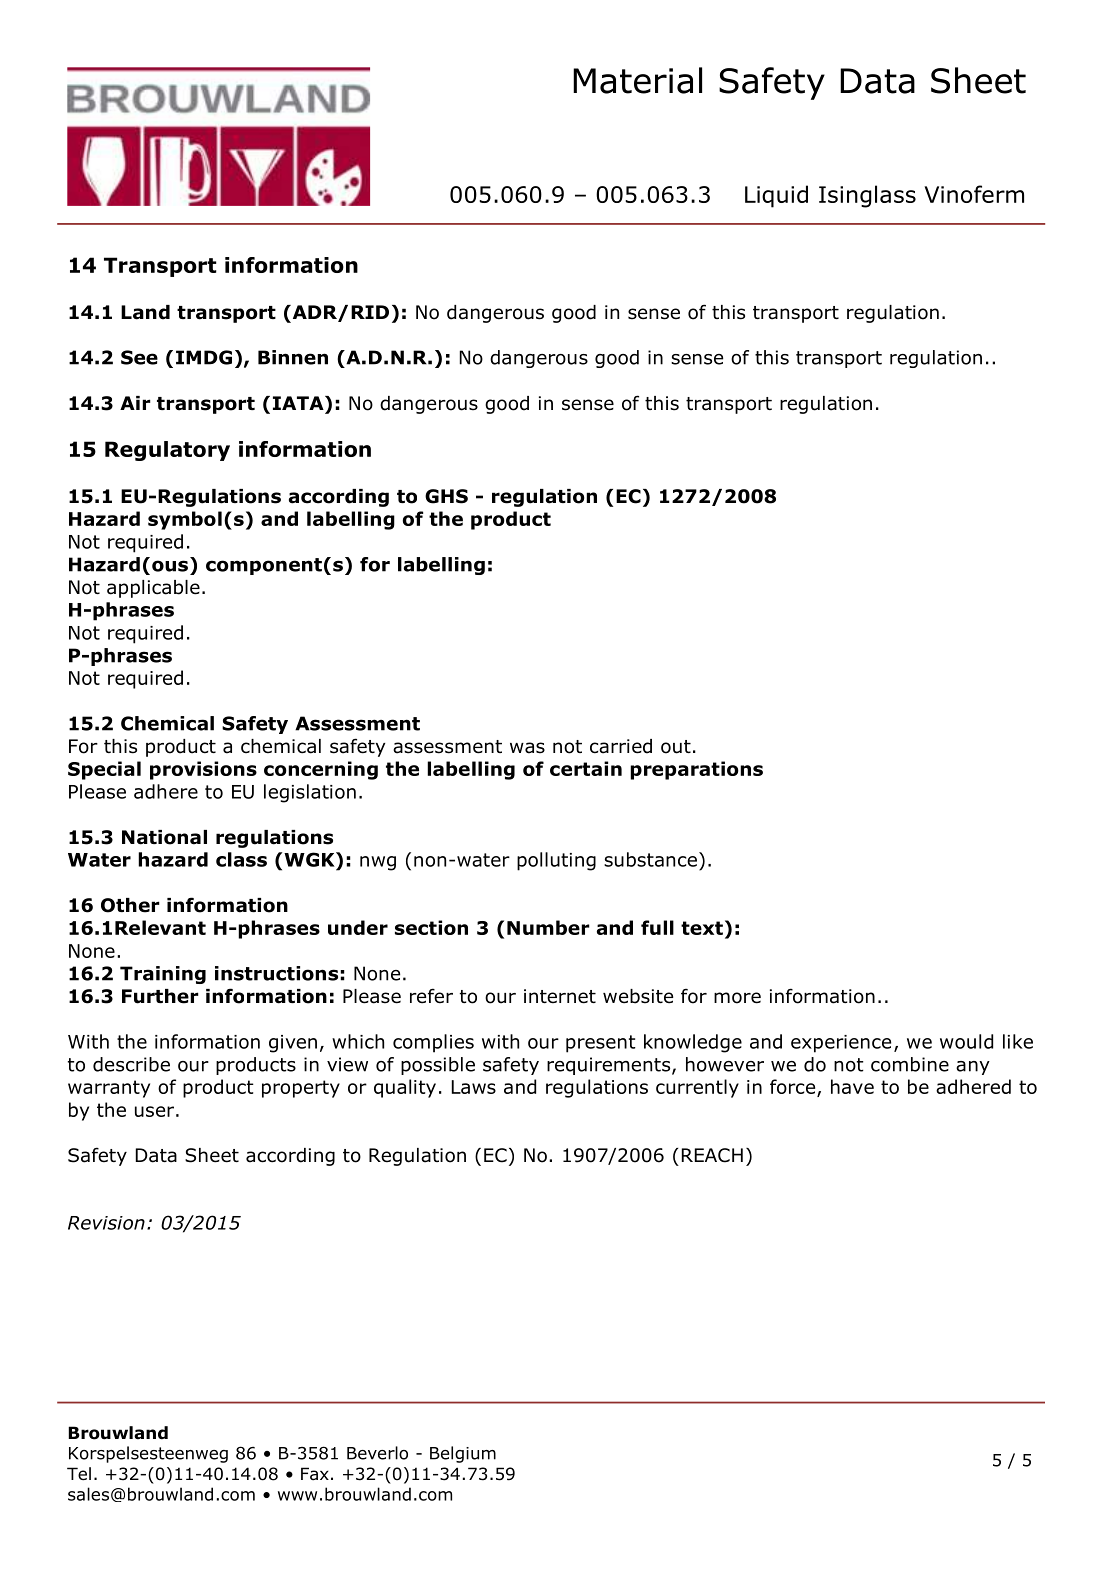  I want to click on preparations, so click(696, 770).
